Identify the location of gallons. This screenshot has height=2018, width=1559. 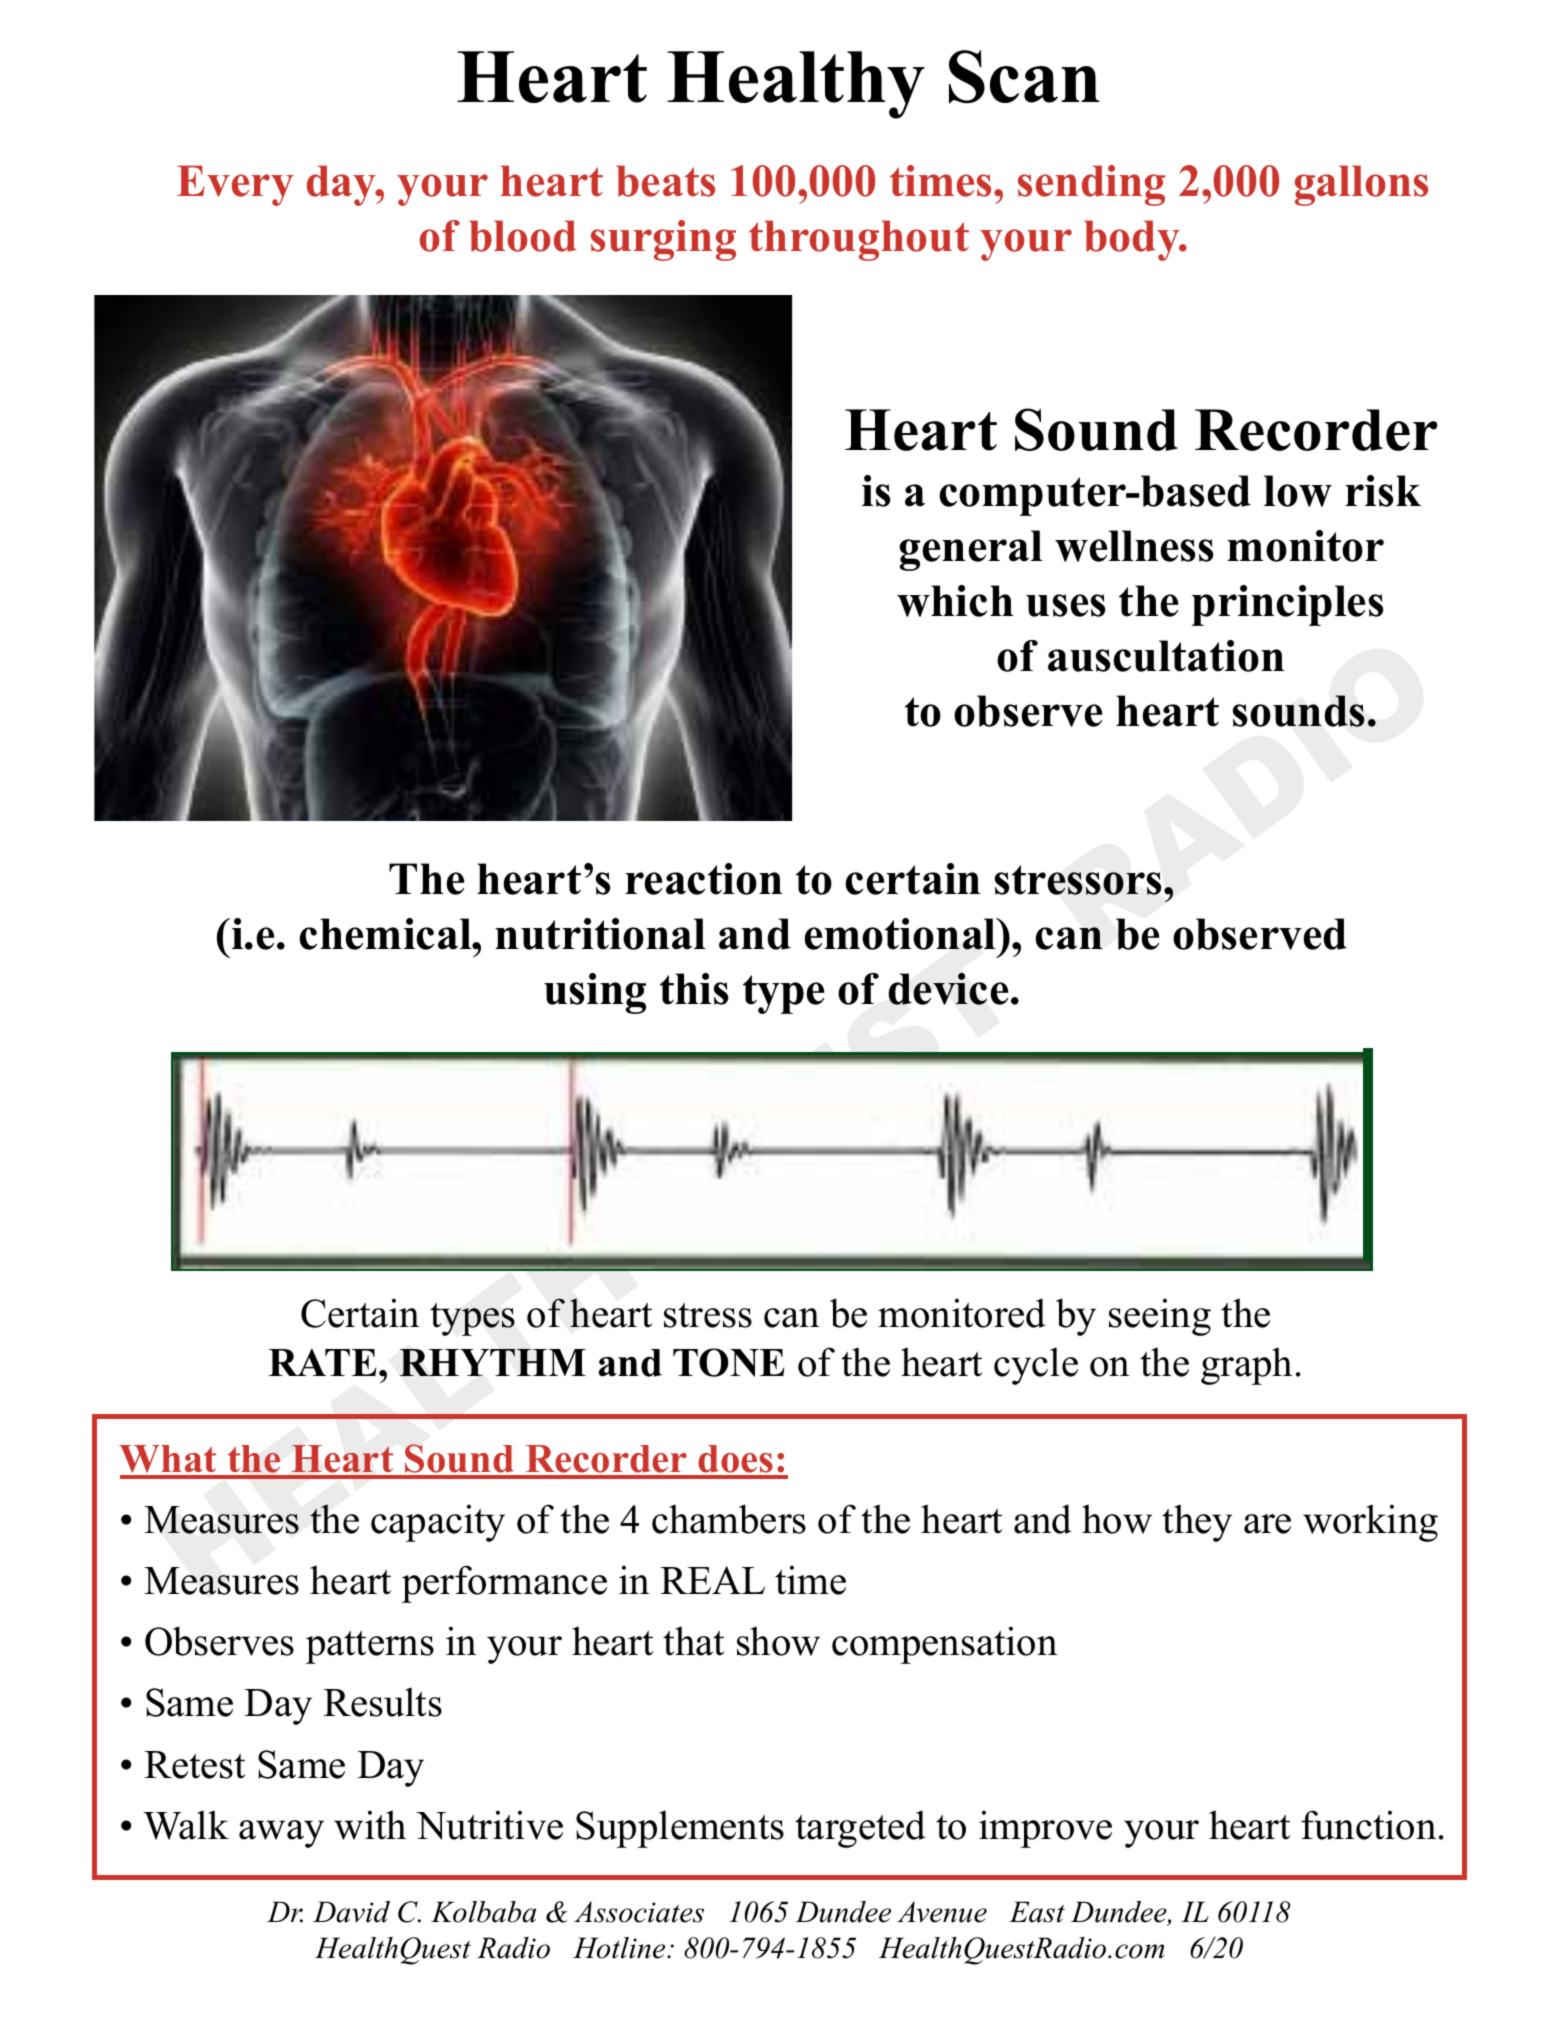
(1361, 185).
